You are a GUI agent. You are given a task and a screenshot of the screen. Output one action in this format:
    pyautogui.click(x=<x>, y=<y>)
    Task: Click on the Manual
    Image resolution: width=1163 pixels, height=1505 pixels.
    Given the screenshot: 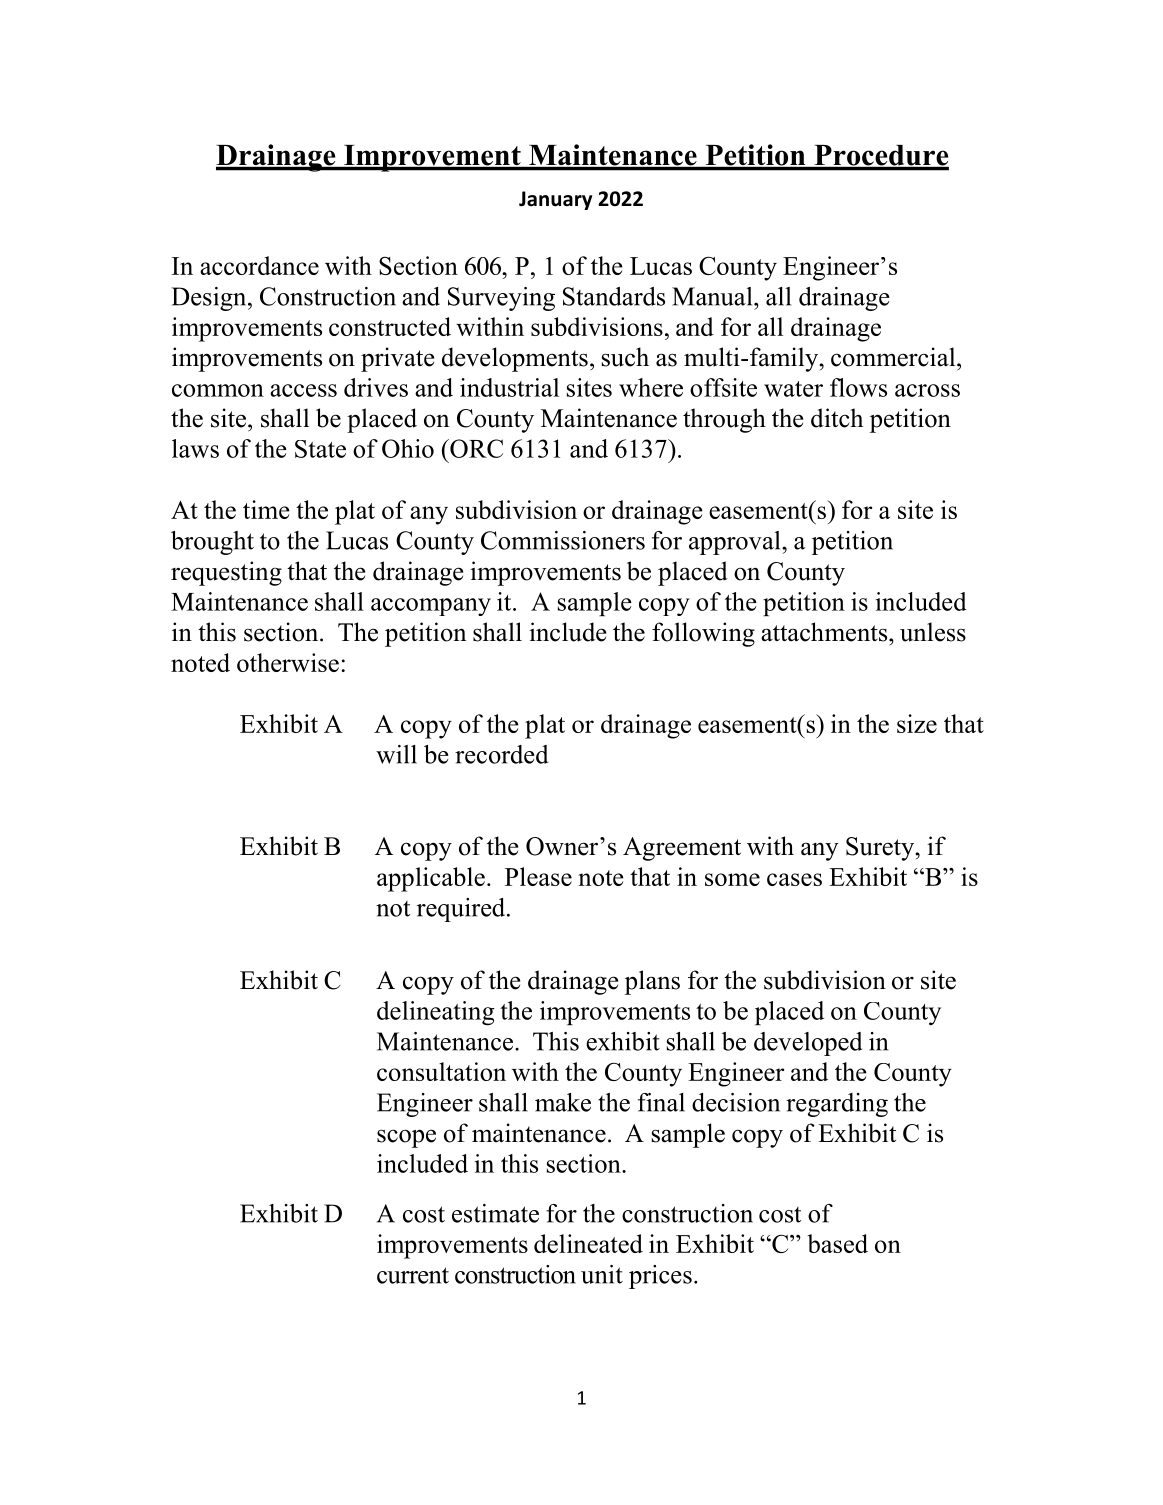 What is the action you would take?
    pyautogui.click(x=713, y=296)
